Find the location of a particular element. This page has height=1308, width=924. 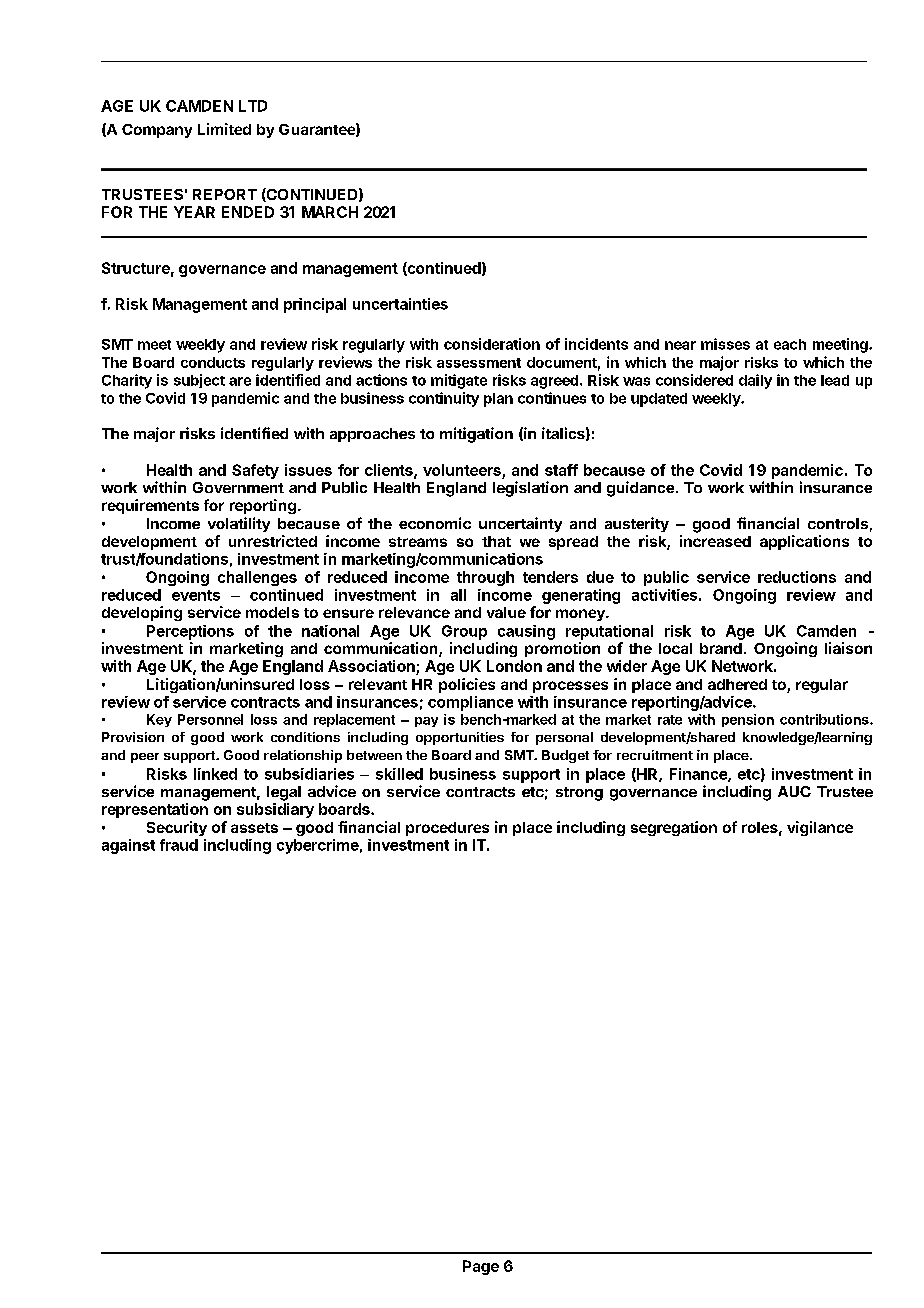

Page is located at coordinates (481, 1267).
